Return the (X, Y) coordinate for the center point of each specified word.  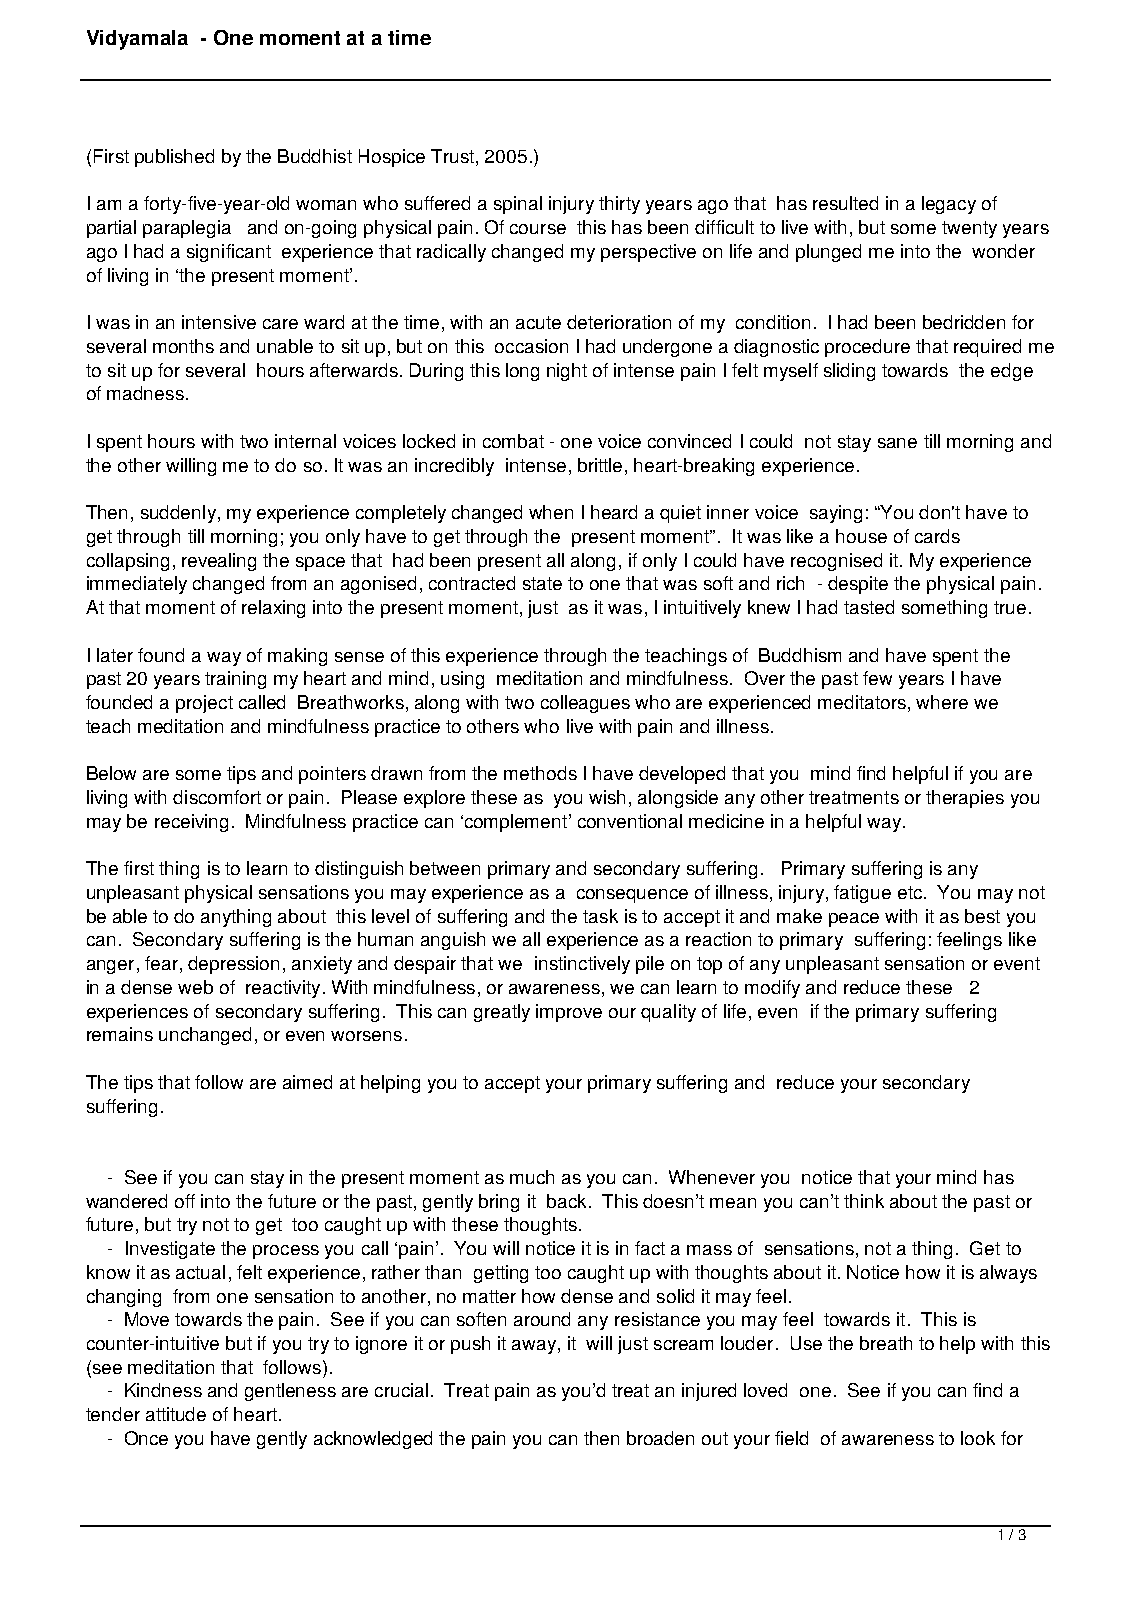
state (542, 583)
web (195, 987)
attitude (176, 1414)
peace (854, 920)
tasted (869, 607)
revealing (219, 562)
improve (569, 1013)
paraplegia (187, 229)
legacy (949, 205)
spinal (518, 205)
